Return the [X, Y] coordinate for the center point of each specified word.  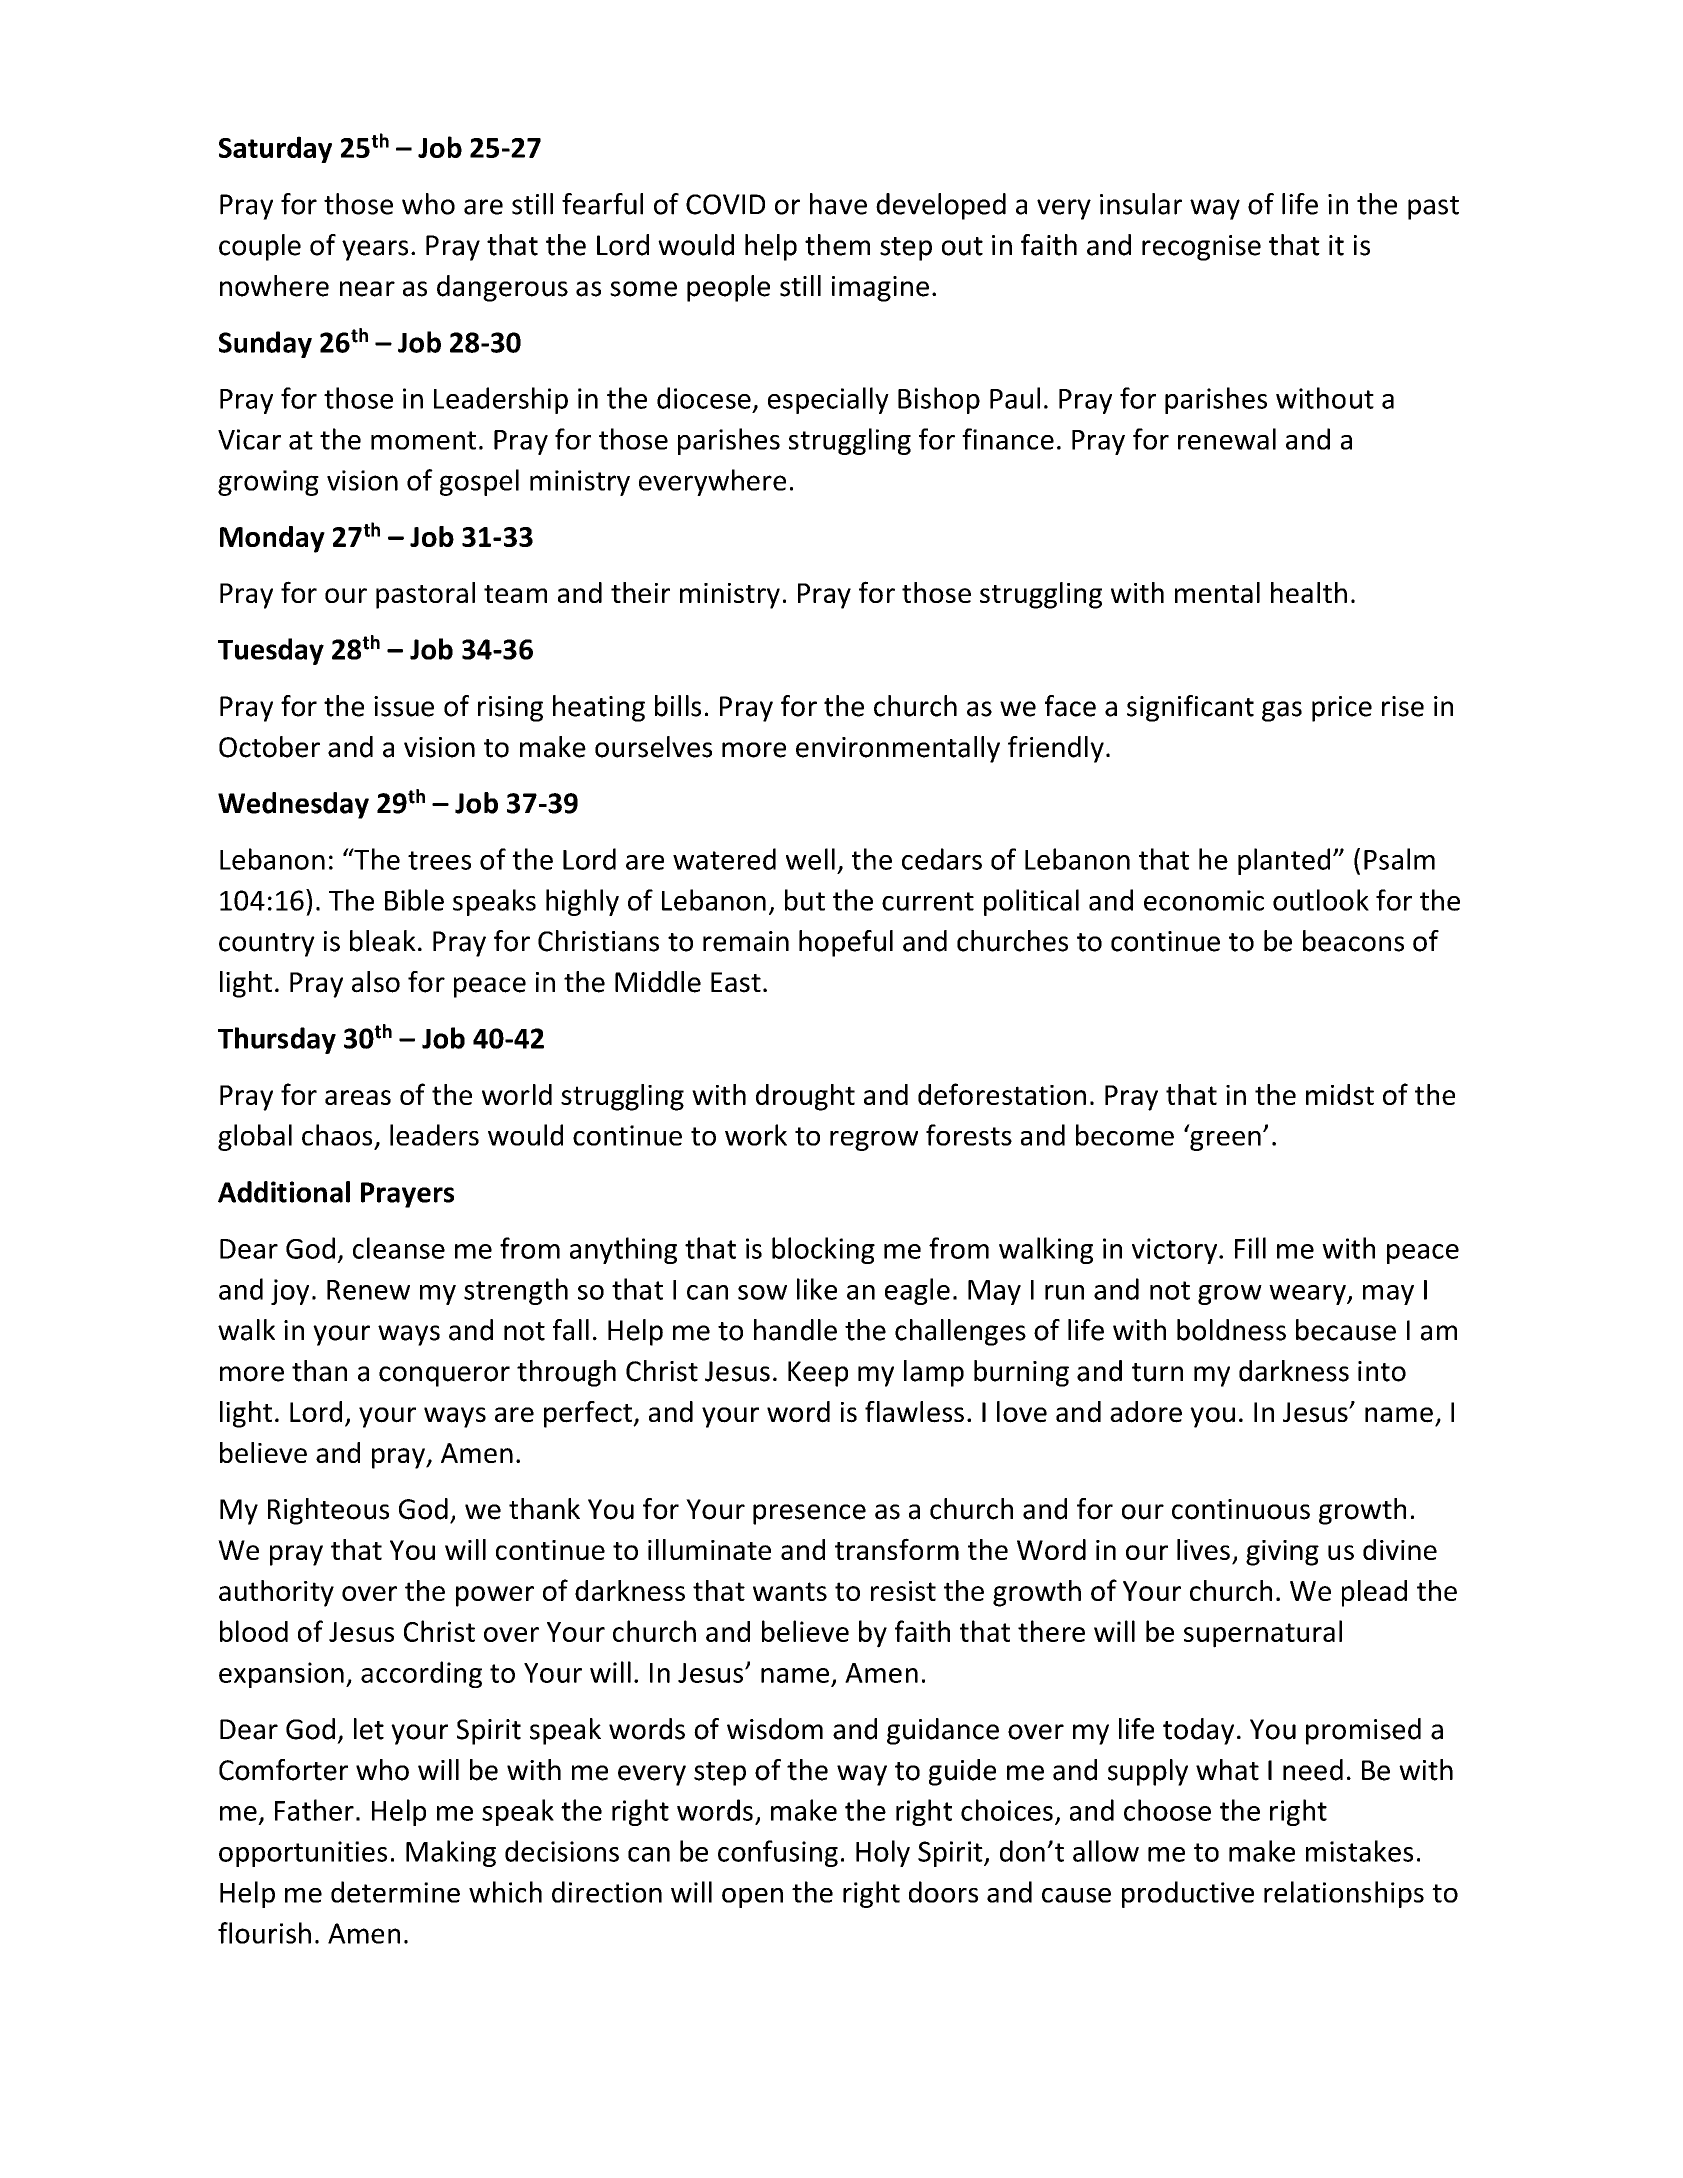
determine [395, 1892]
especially [828, 400]
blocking [823, 1250]
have [838, 204]
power [495, 1596]
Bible [414, 900]
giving [1282, 1553]
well [810, 859]
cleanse [399, 1248]
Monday [272, 539]
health [1309, 592]
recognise [1201, 248]
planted [1284, 861]
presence [809, 1514]
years [375, 250]
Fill [1250, 1248]
